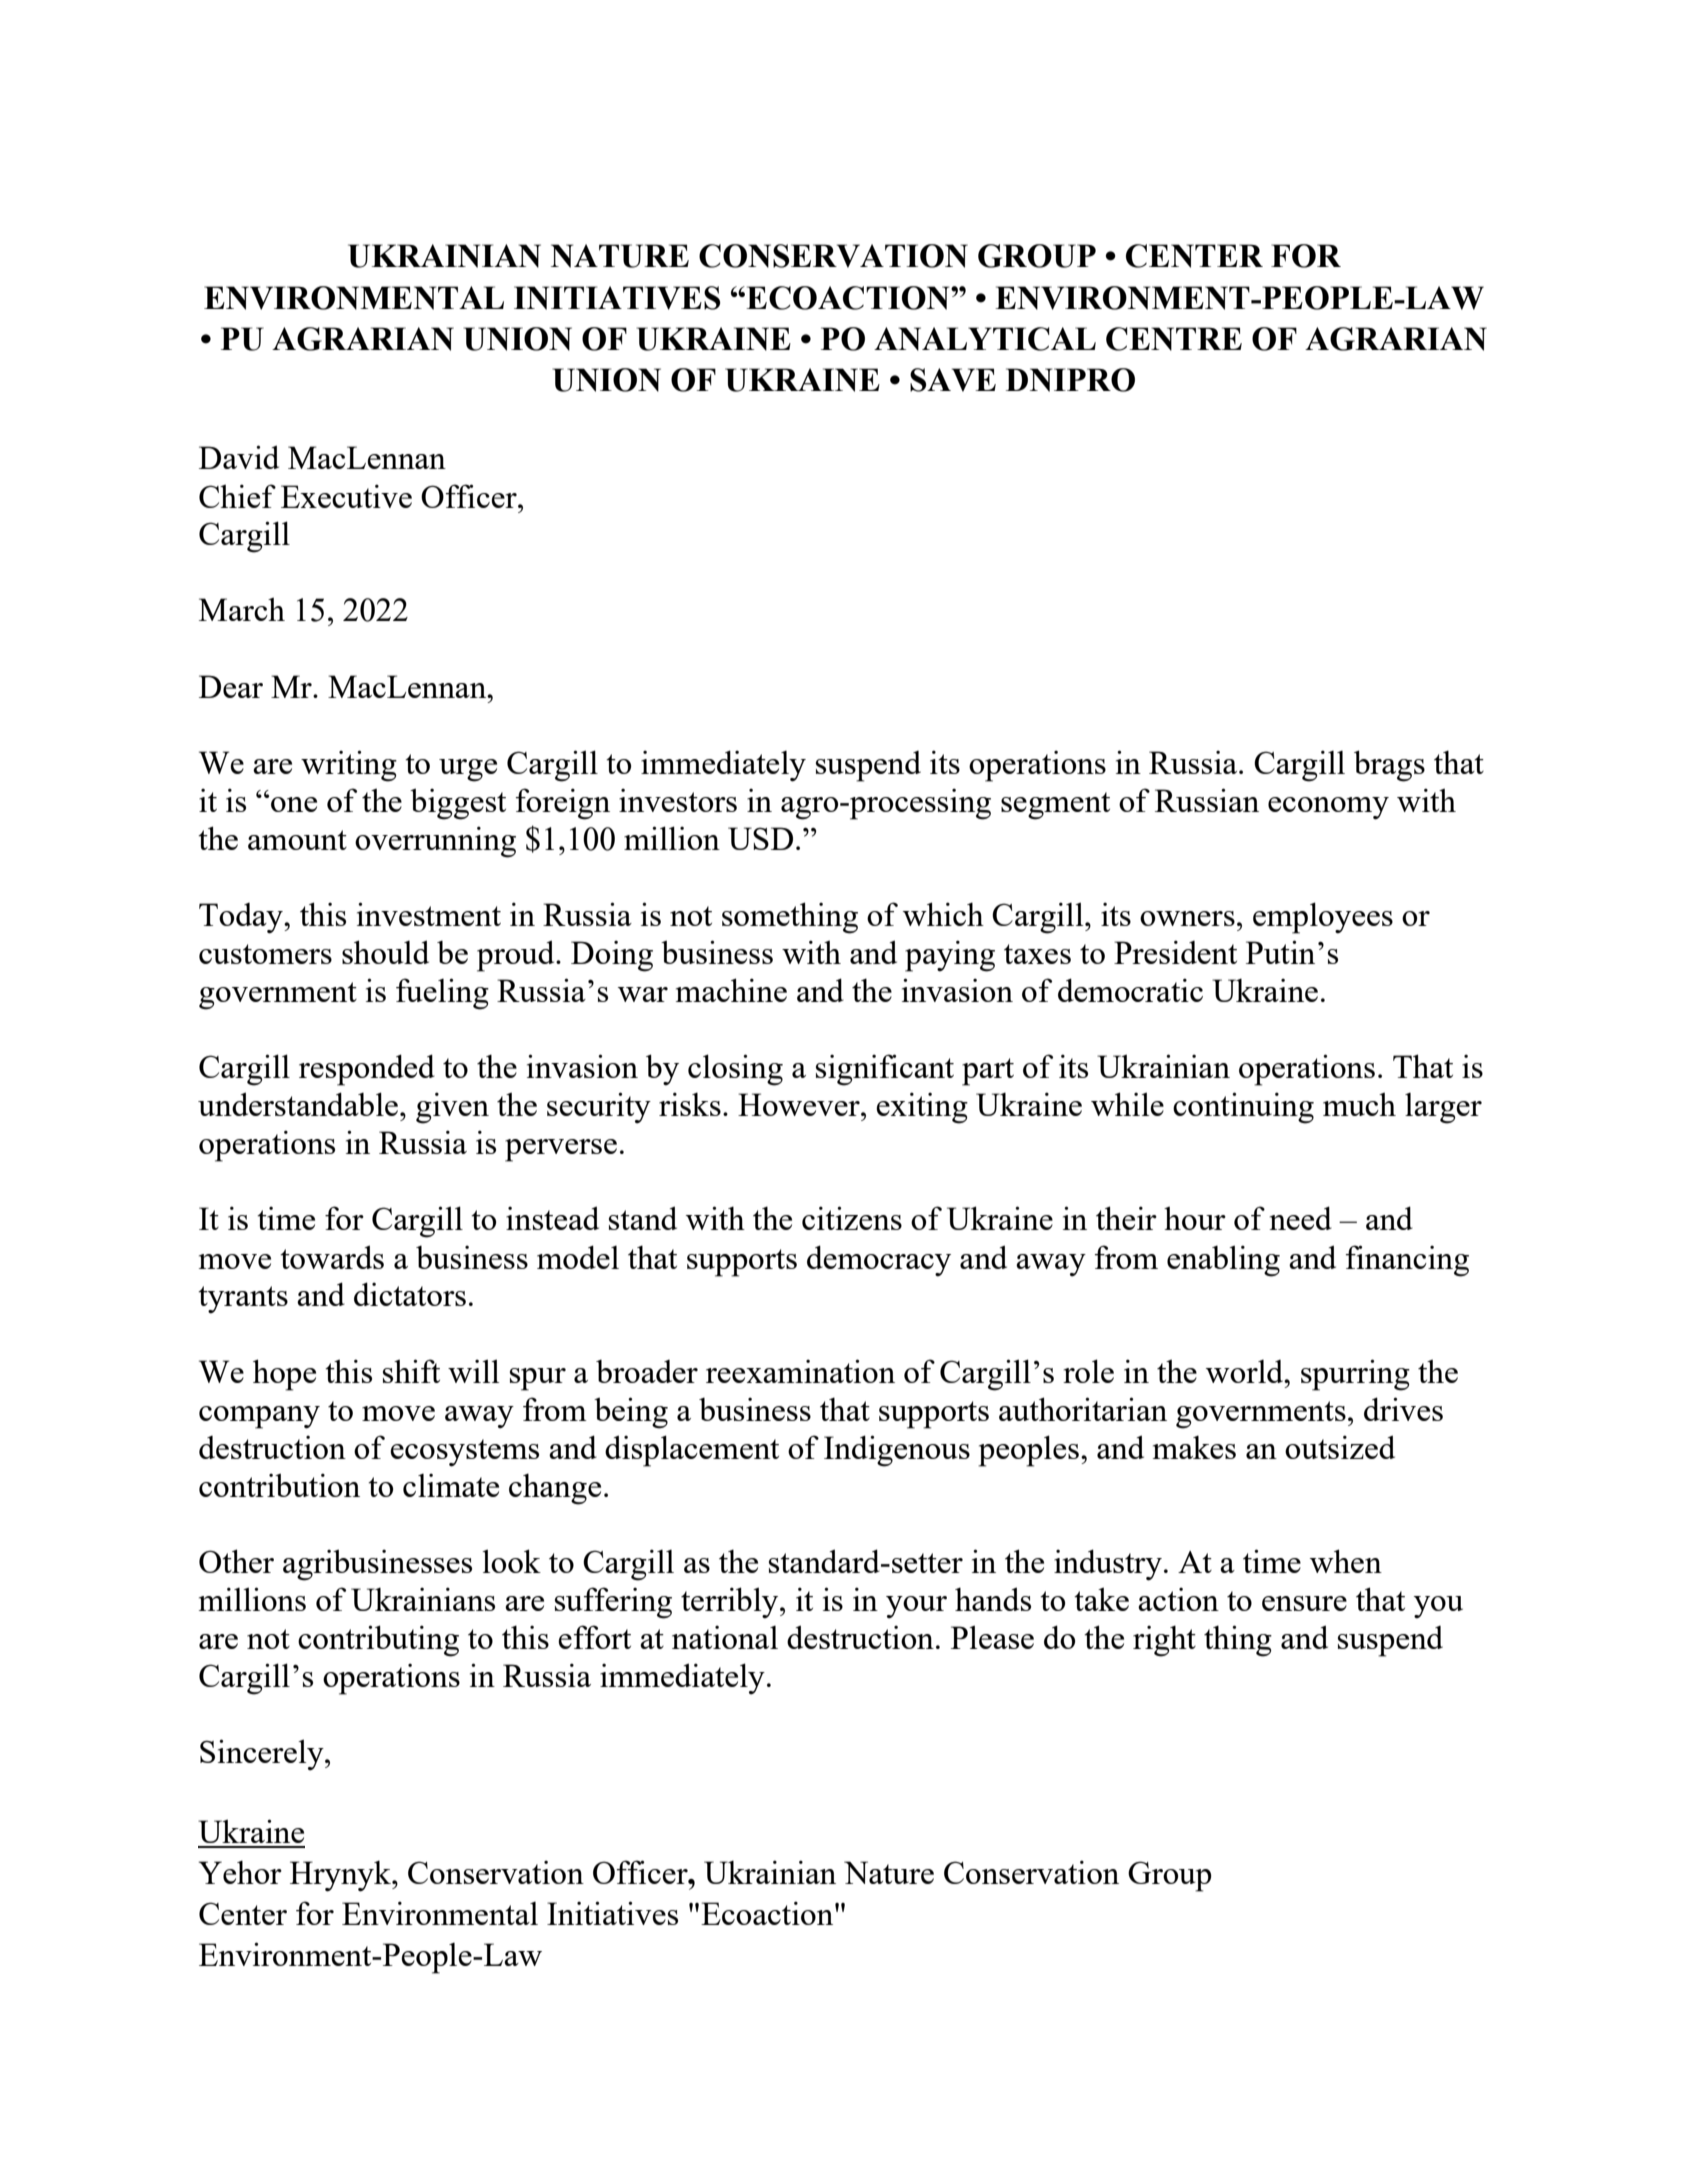 Image resolution: width=1688 pixels, height=2184 pixels. Describe the element at coordinates (378, 1641) in the page. I see `contributing` at that location.
